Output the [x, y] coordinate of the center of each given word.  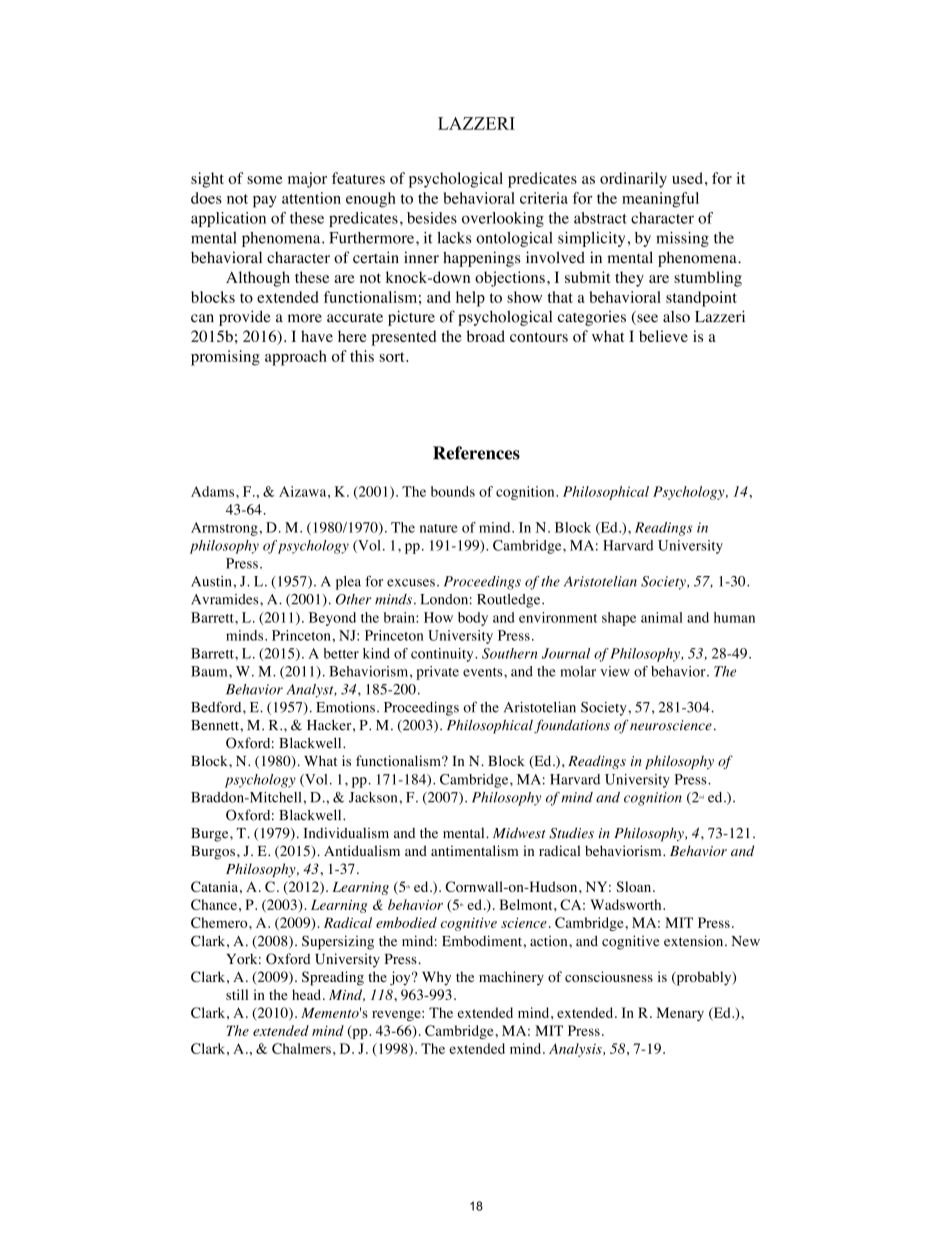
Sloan [635, 886]
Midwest [519, 833]
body [473, 619]
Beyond [332, 619]
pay [265, 202]
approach [296, 358]
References [476, 453]
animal [662, 617]
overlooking [503, 219]
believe [663, 336]
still [237, 994]
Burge [211, 835]
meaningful [660, 200]
